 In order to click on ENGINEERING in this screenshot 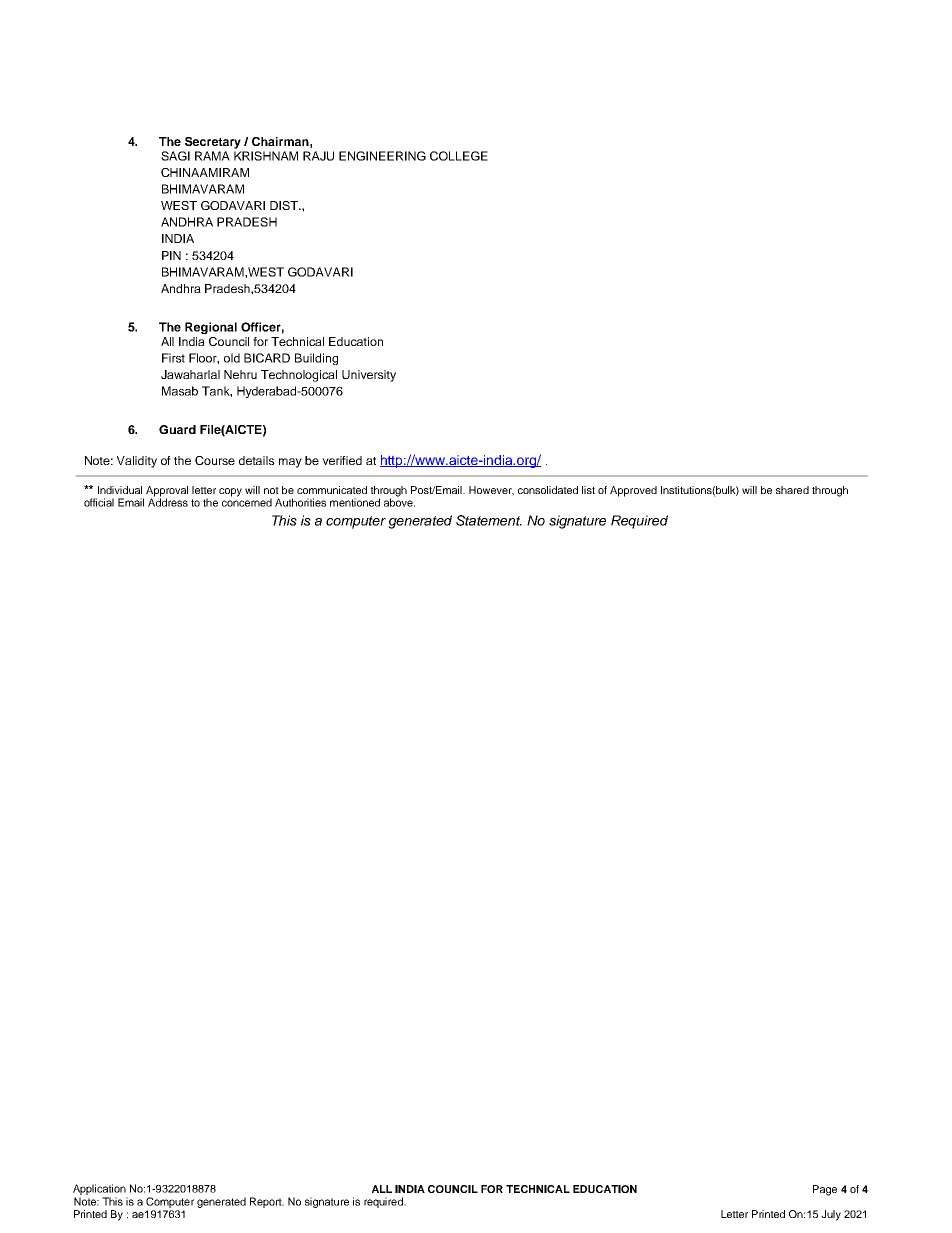, I will do `click(382, 156)`.
